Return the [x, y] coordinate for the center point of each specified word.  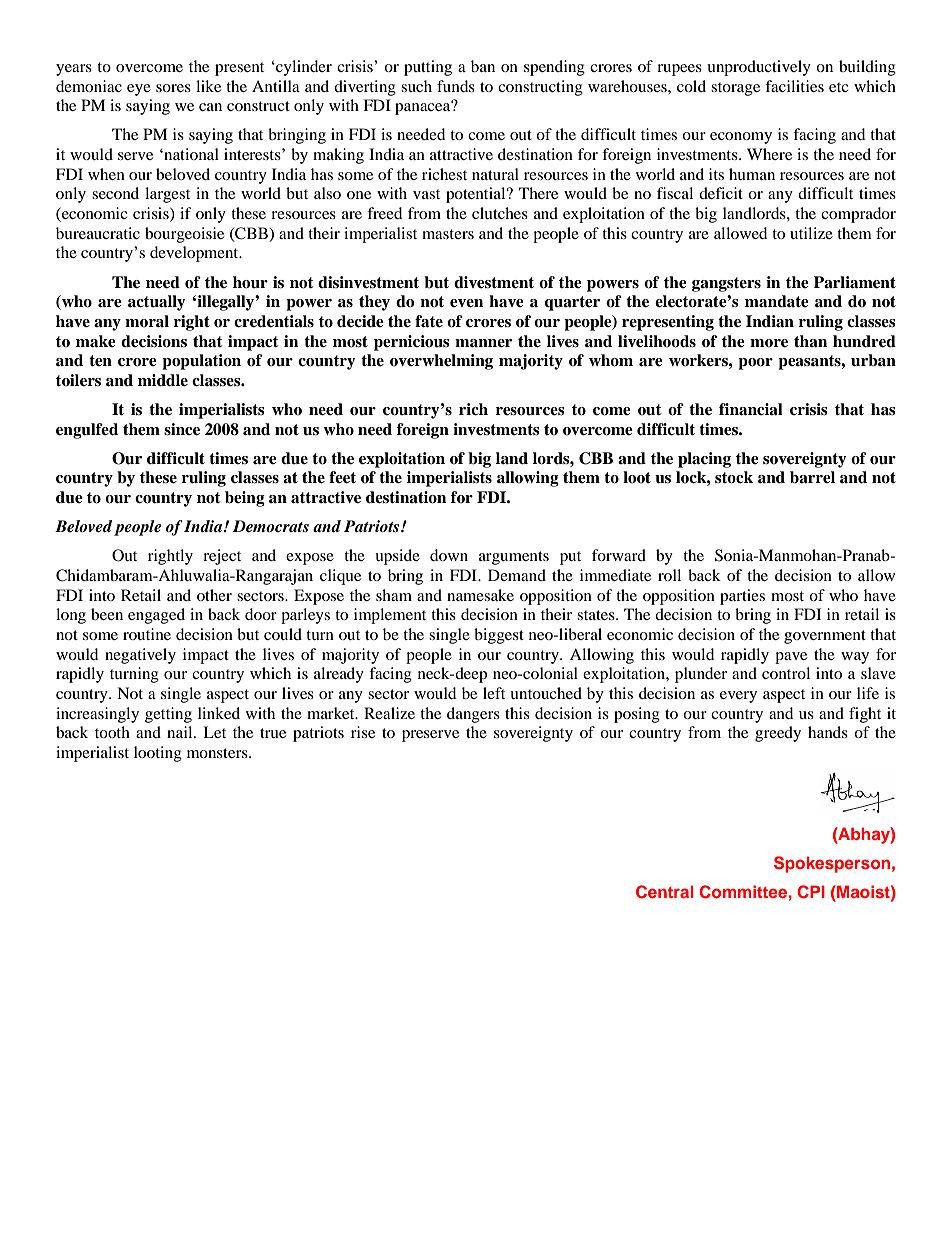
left [494, 693]
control [786, 673]
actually [157, 303]
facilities [794, 86]
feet [342, 477]
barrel [812, 477]
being [245, 499]
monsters [218, 753]
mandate [777, 301]
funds [456, 86]
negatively [140, 656]
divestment [494, 282]
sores [173, 88]
